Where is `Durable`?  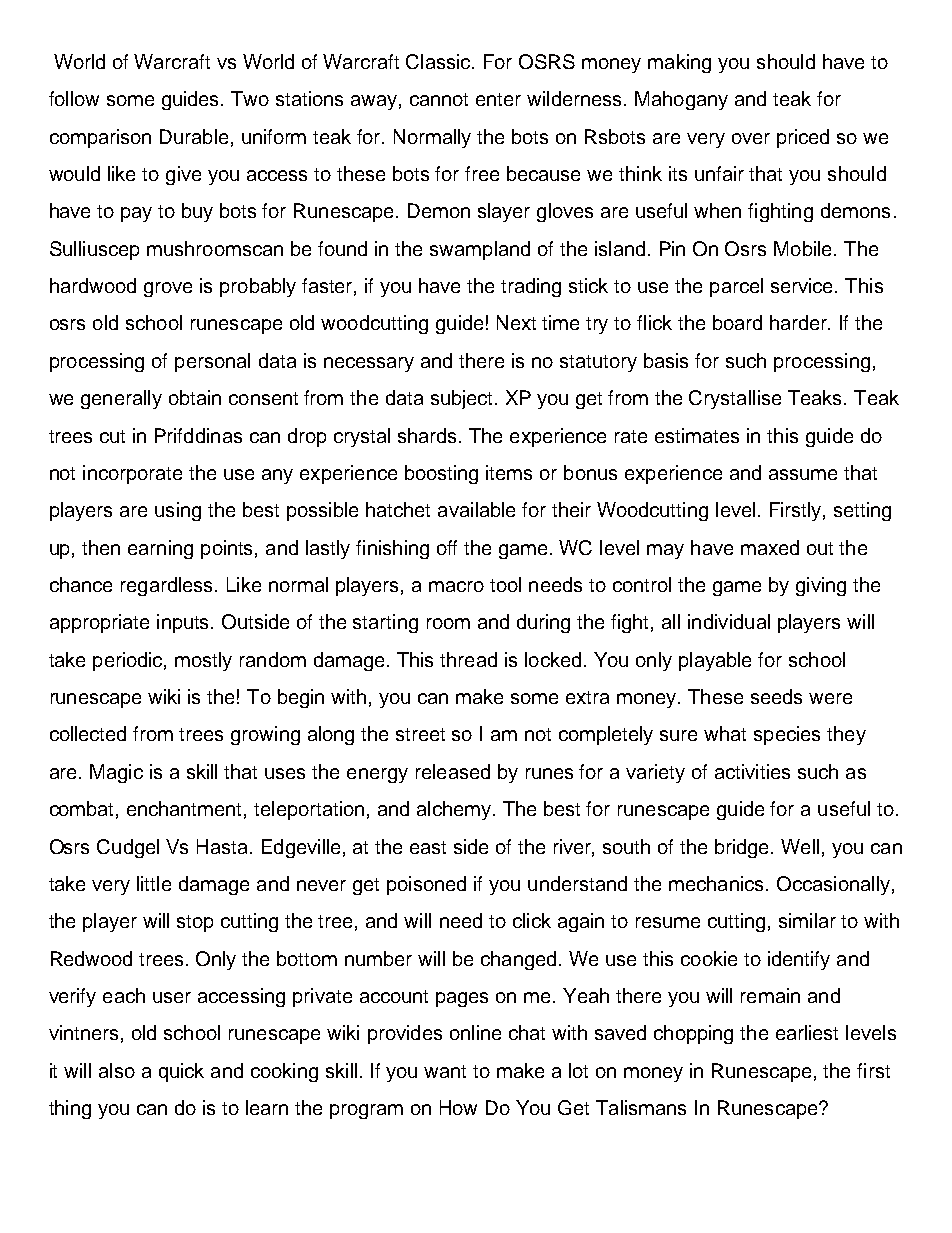 Durable is located at coordinates (194, 136).
